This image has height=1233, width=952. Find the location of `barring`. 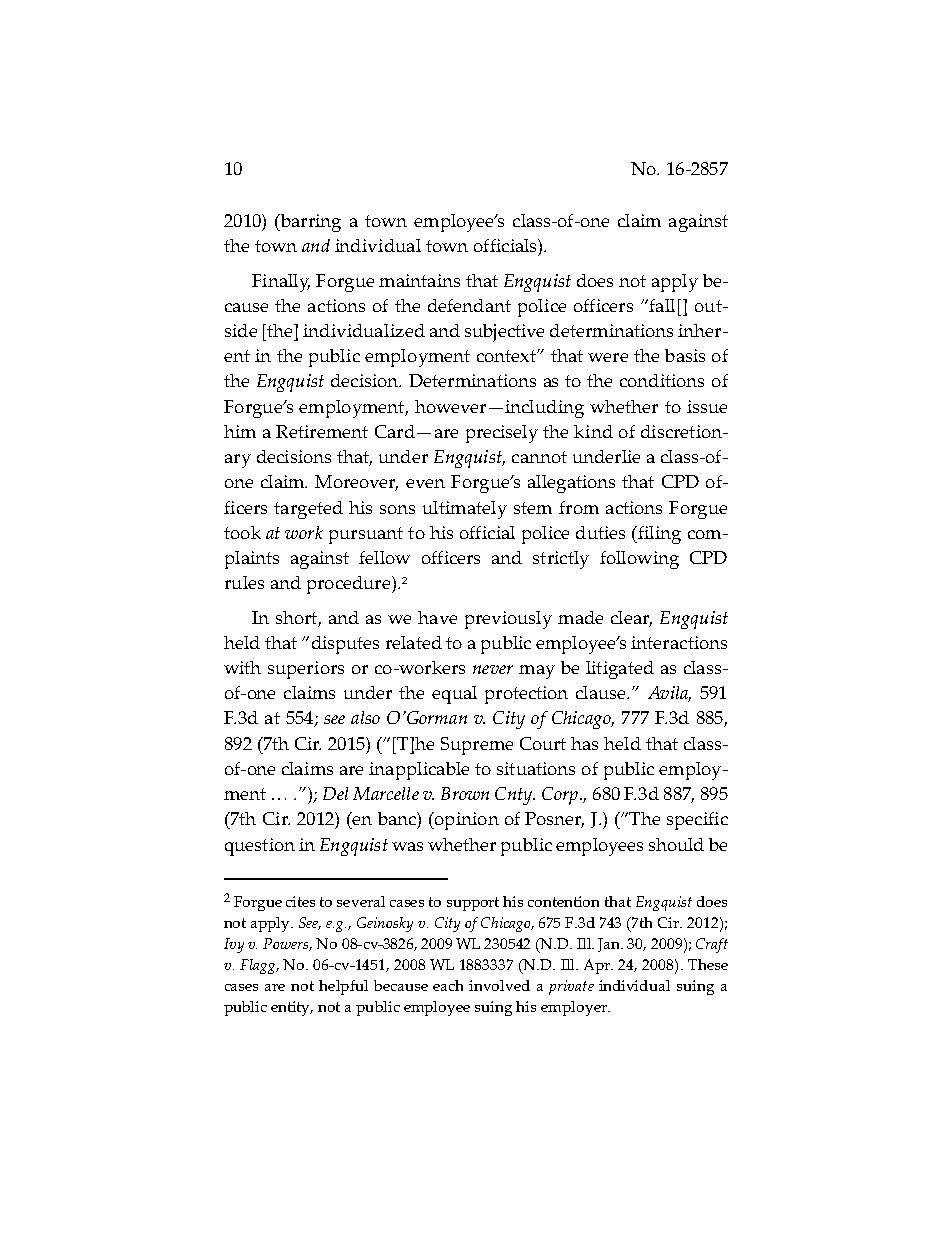

barring is located at coordinates (309, 223).
